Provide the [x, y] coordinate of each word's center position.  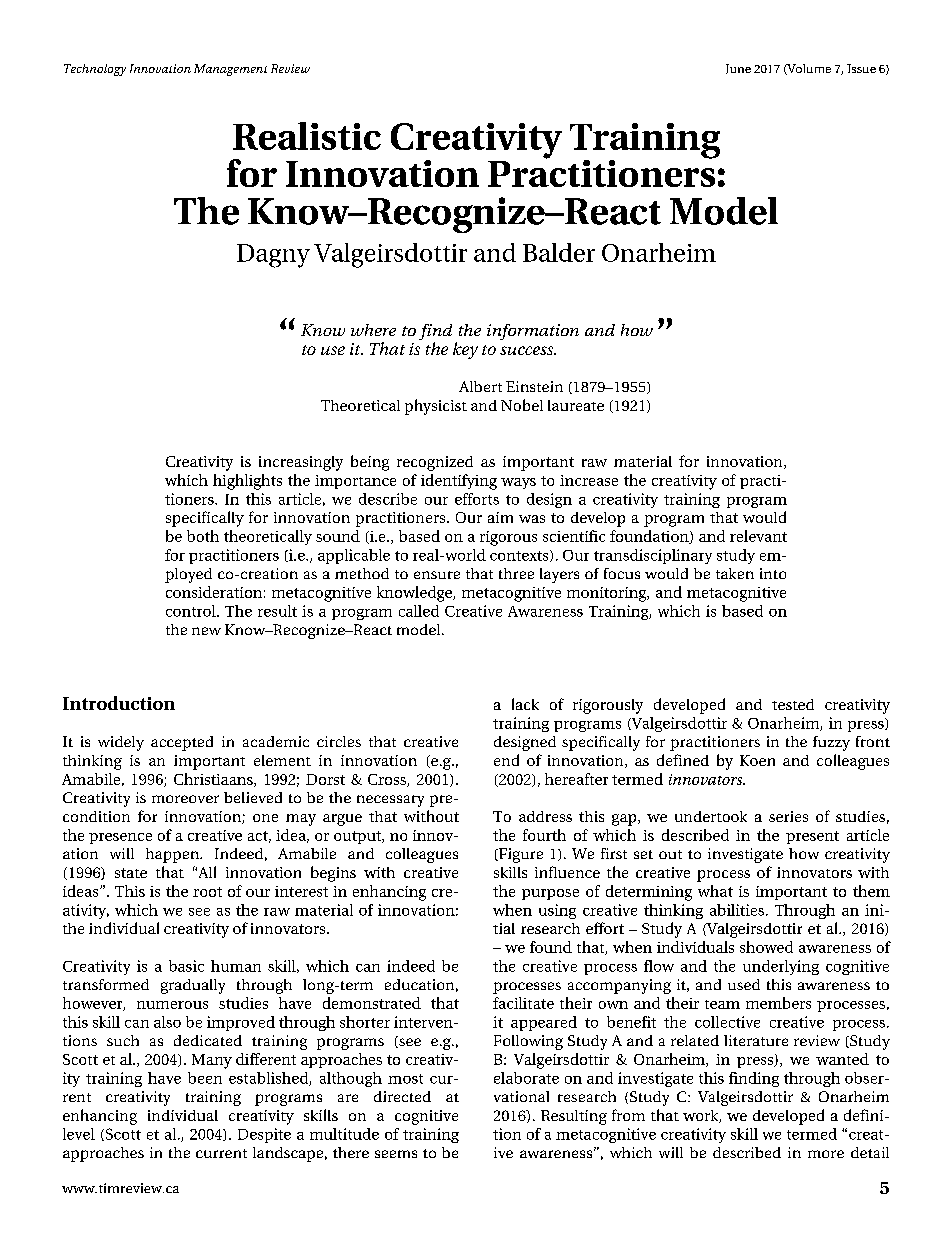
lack [525, 704]
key [465, 350]
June [738, 69]
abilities [737, 910]
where [373, 330]
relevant [758, 536]
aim [500, 517]
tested [793, 704]
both [203, 536]
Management [230, 70]
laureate [576, 405]
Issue [861, 68]
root [207, 892]
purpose [550, 894]
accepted [182, 743]
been [205, 1078]
